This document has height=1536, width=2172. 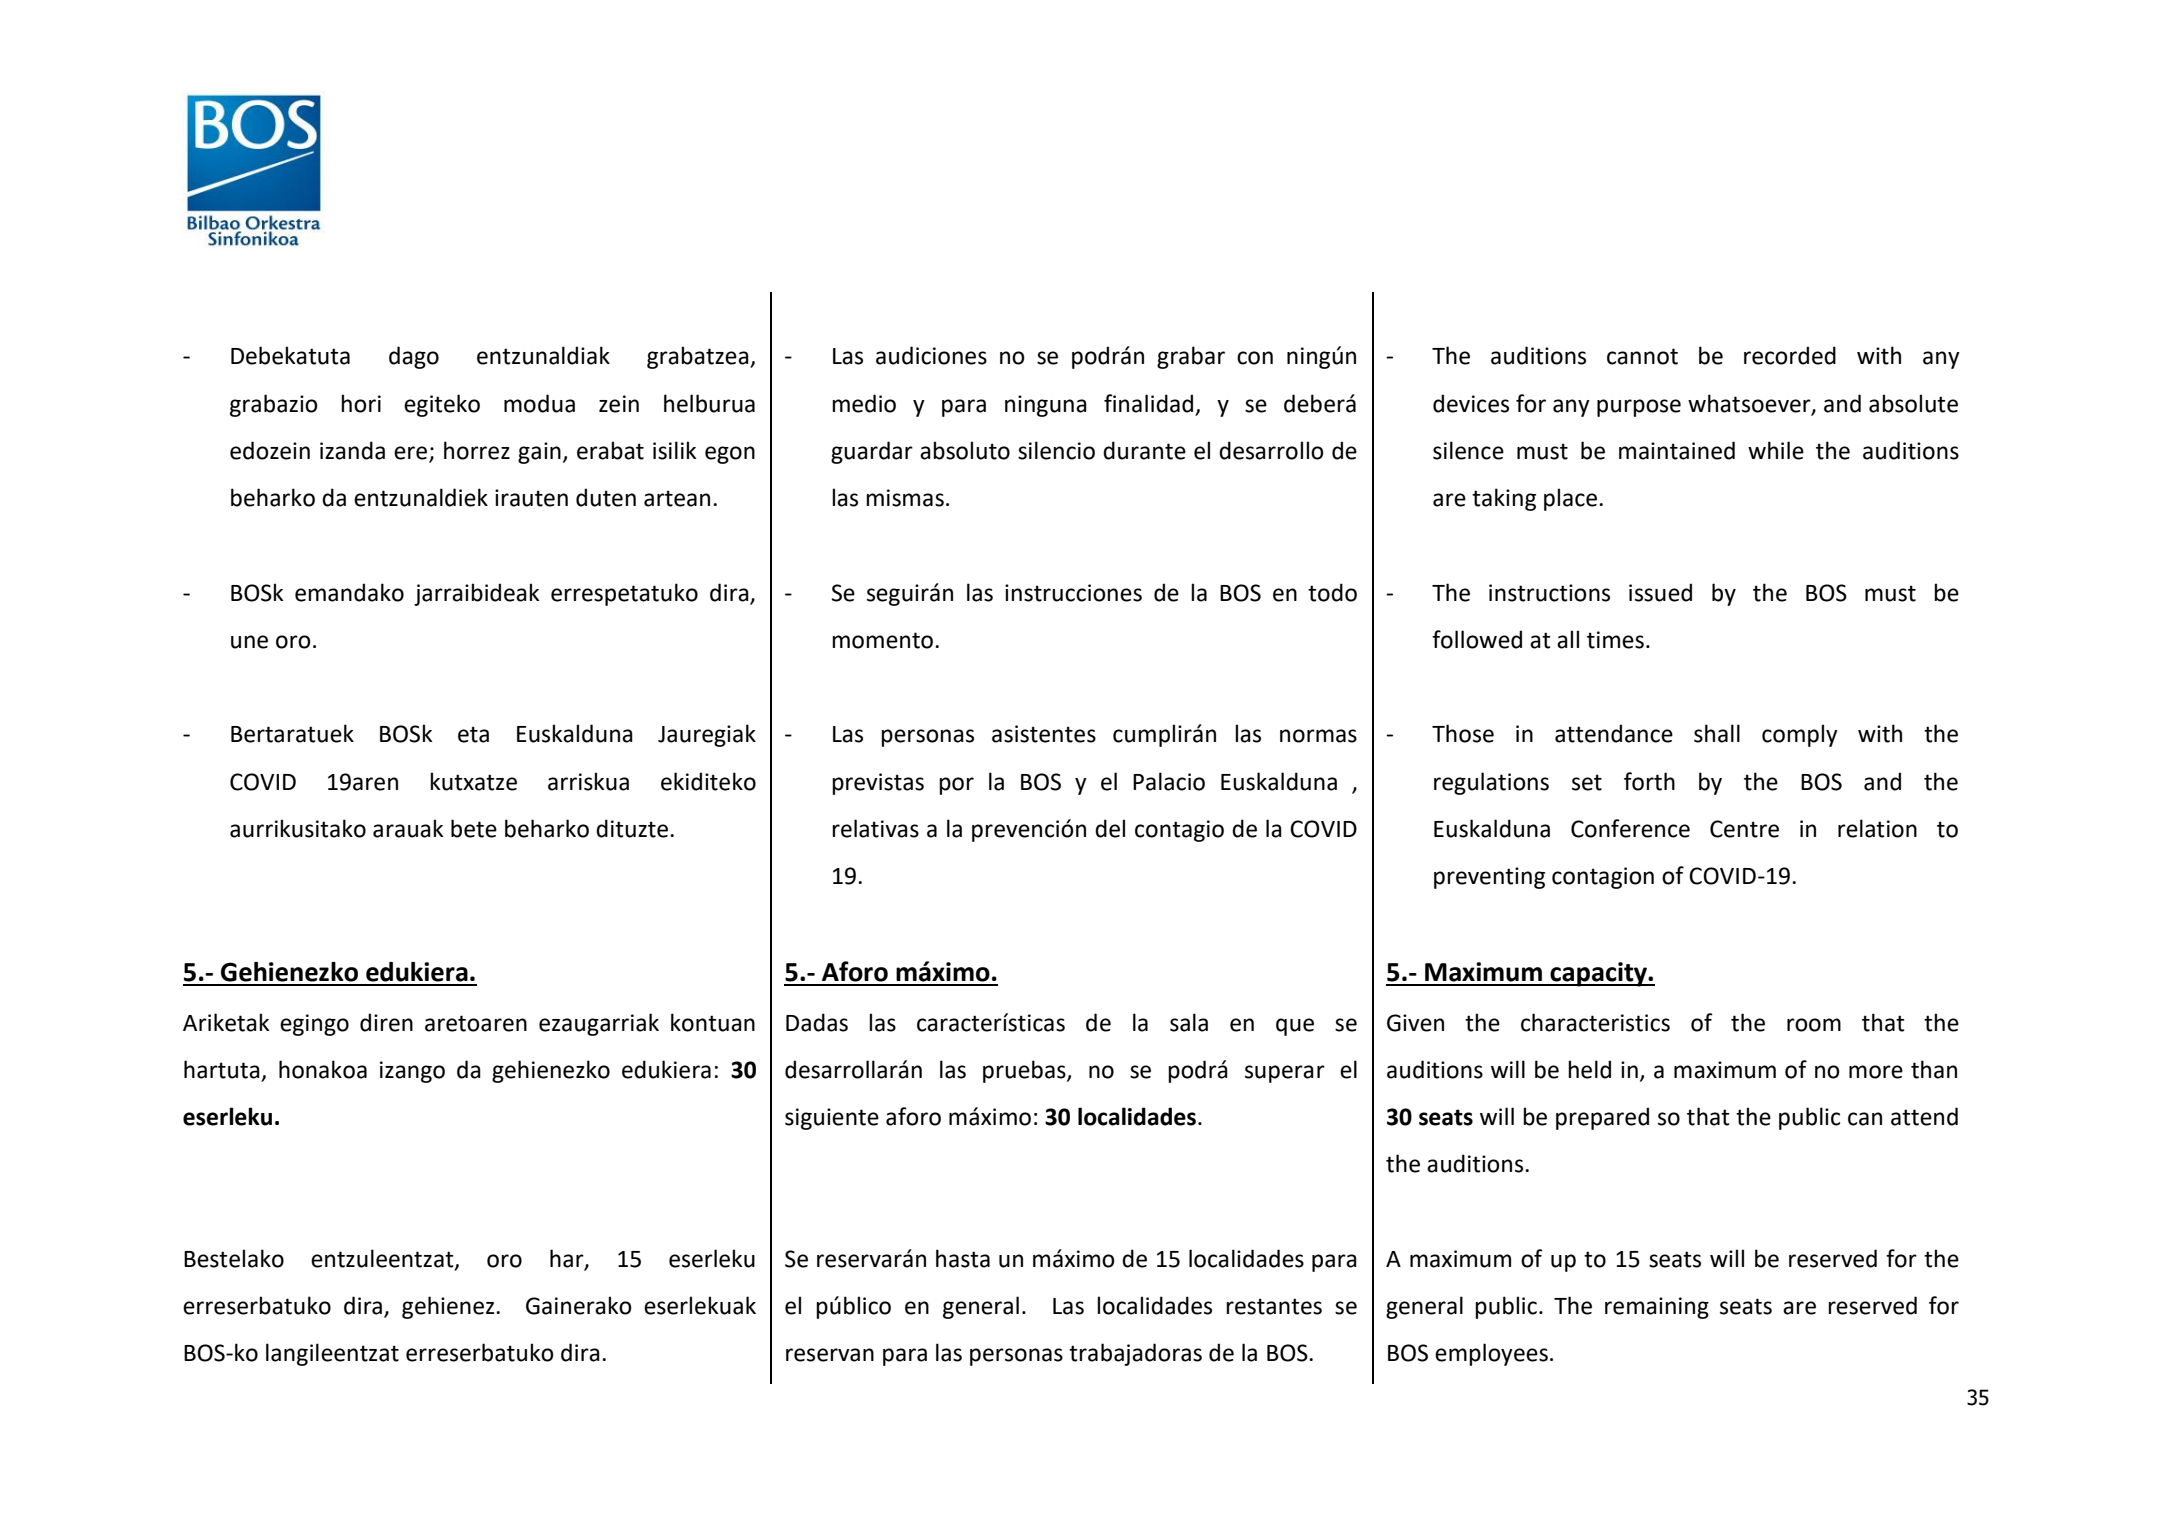 What do you see at coordinates (361, 403) in the document?
I see `hori` at bounding box center [361, 403].
